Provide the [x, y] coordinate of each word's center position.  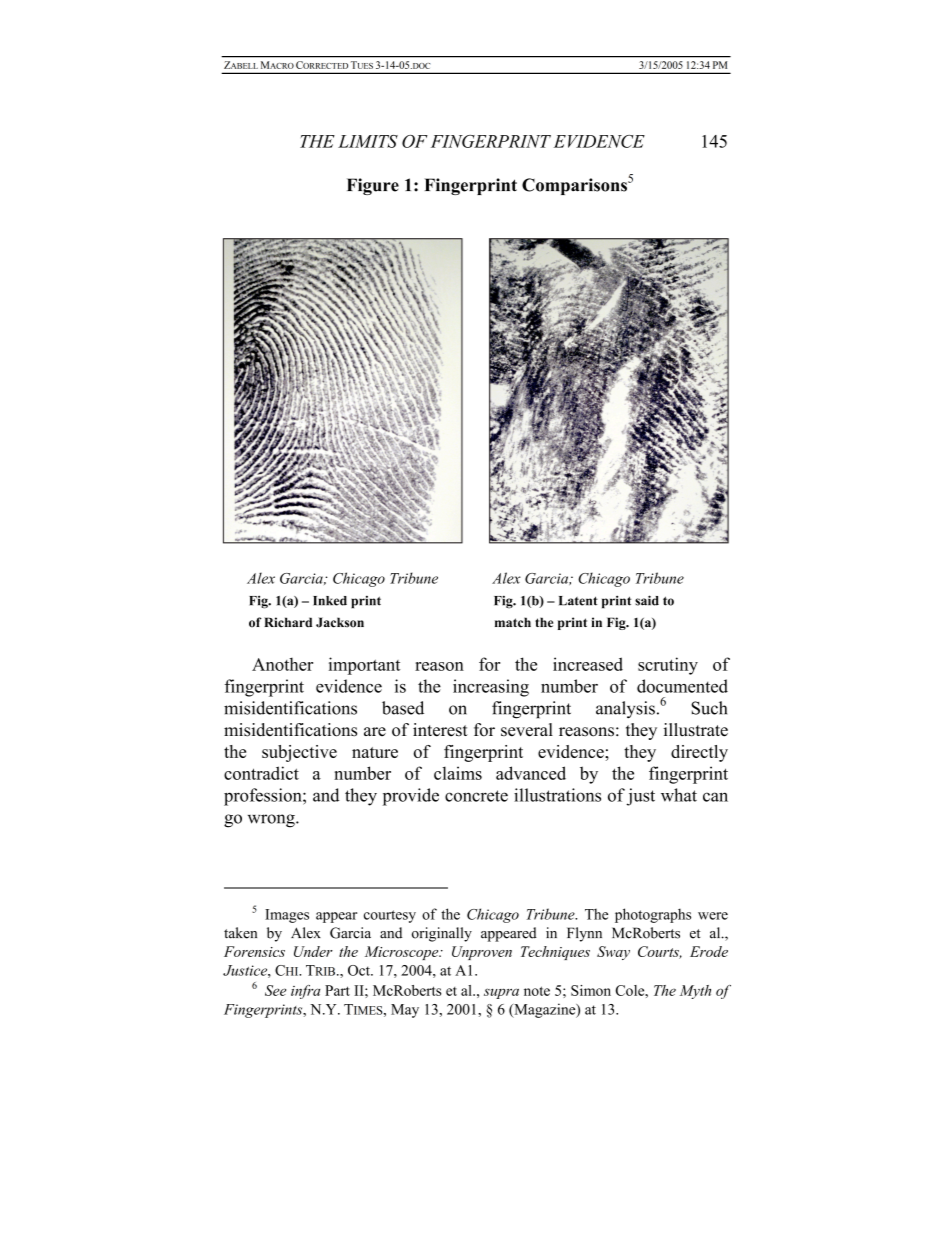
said [647, 600]
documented [682, 686]
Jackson [340, 622]
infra [305, 992]
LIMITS [368, 141]
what [679, 795]
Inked [330, 601]
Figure [373, 186]
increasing [491, 688]
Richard [288, 622]
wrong [272, 821]
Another [282, 664]
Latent [578, 601]
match [513, 622]
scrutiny [668, 666]
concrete [476, 796]
